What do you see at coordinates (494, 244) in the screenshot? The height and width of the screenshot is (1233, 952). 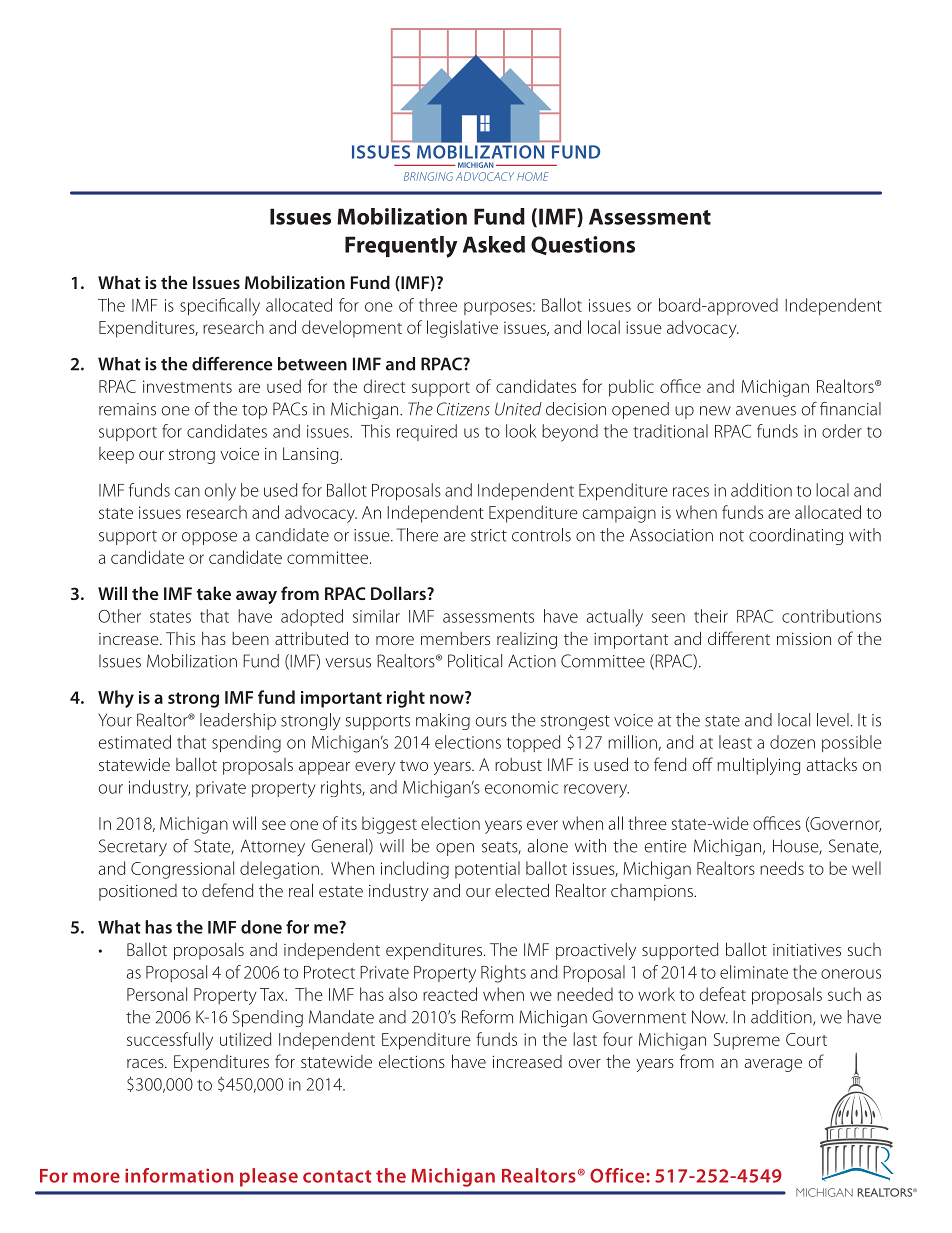 I see `Asked` at bounding box center [494, 244].
